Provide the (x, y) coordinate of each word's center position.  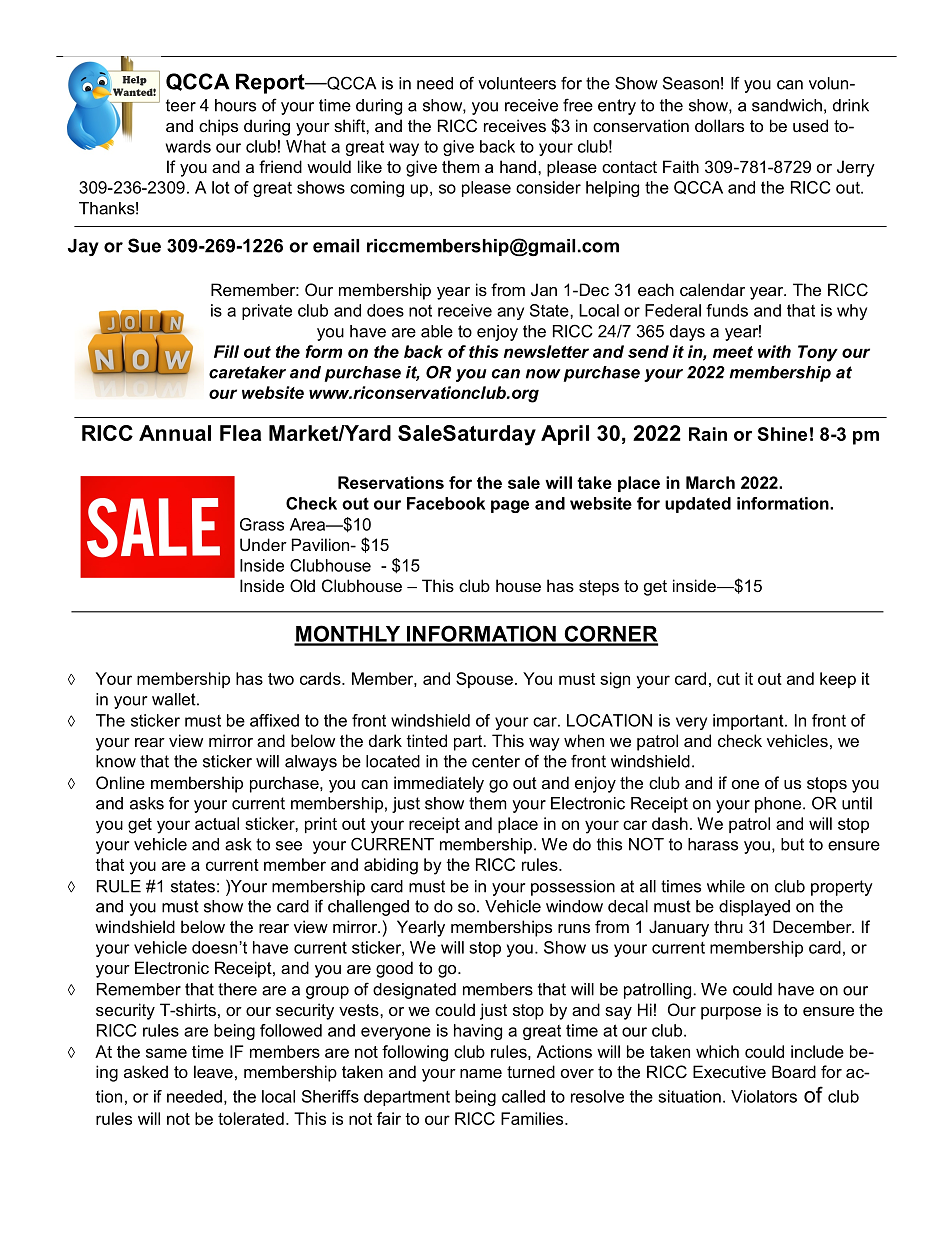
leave (213, 1071)
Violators (764, 1096)
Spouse (484, 680)
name (481, 1073)
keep (838, 680)
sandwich (787, 105)
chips (218, 127)
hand (518, 166)
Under (263, 544)
